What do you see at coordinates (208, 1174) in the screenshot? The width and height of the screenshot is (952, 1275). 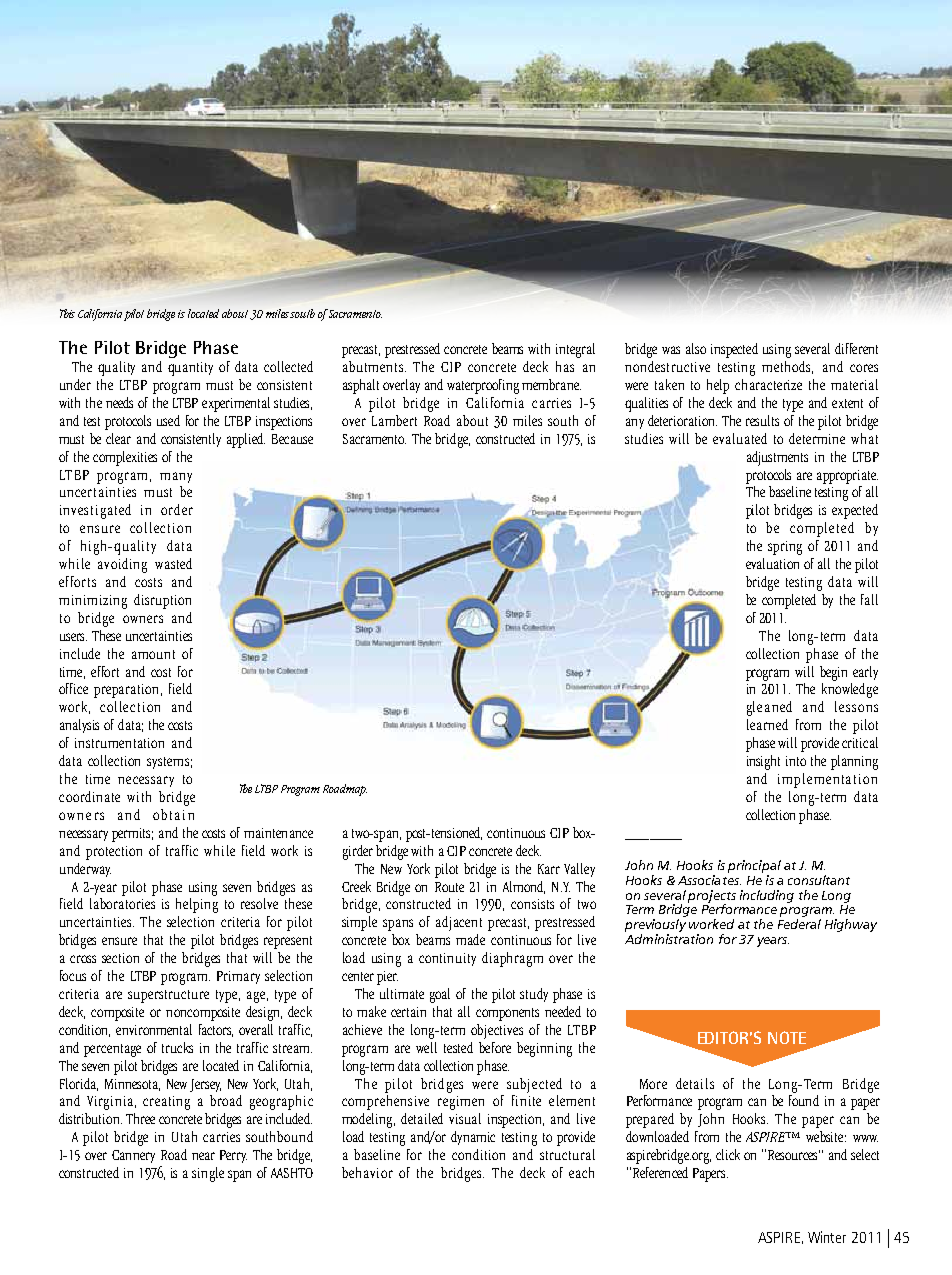 I see `single` at bounding box center [208, 1174].
